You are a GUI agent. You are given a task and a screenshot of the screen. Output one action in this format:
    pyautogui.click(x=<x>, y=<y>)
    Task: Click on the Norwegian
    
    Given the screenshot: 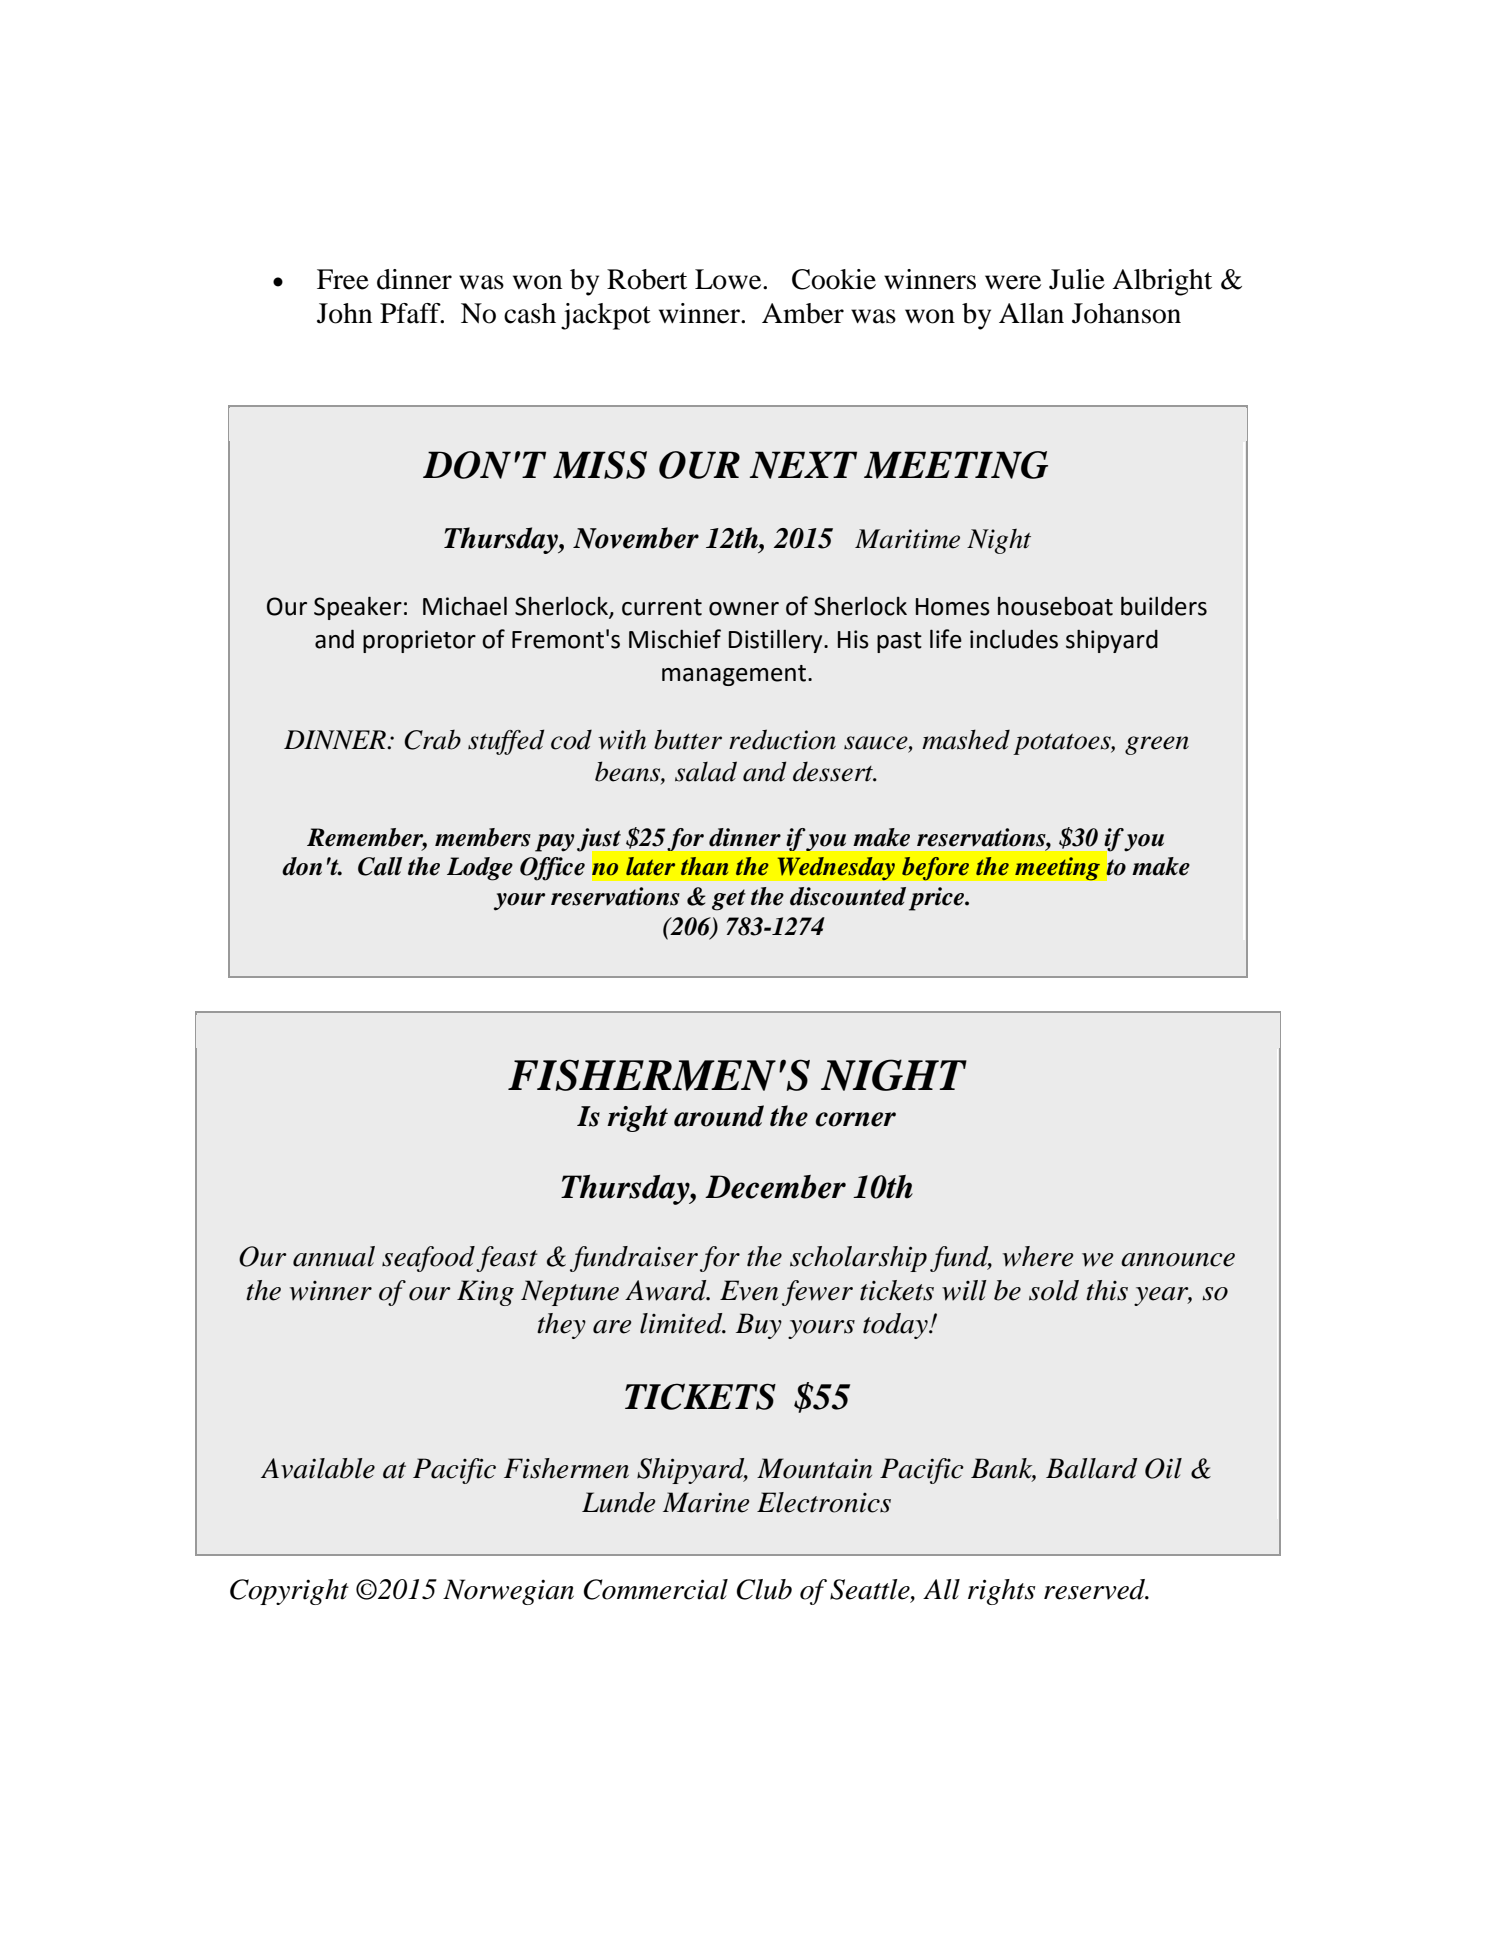 What is the action you would take?
    pyautogui.click(x=508, y=1592)
